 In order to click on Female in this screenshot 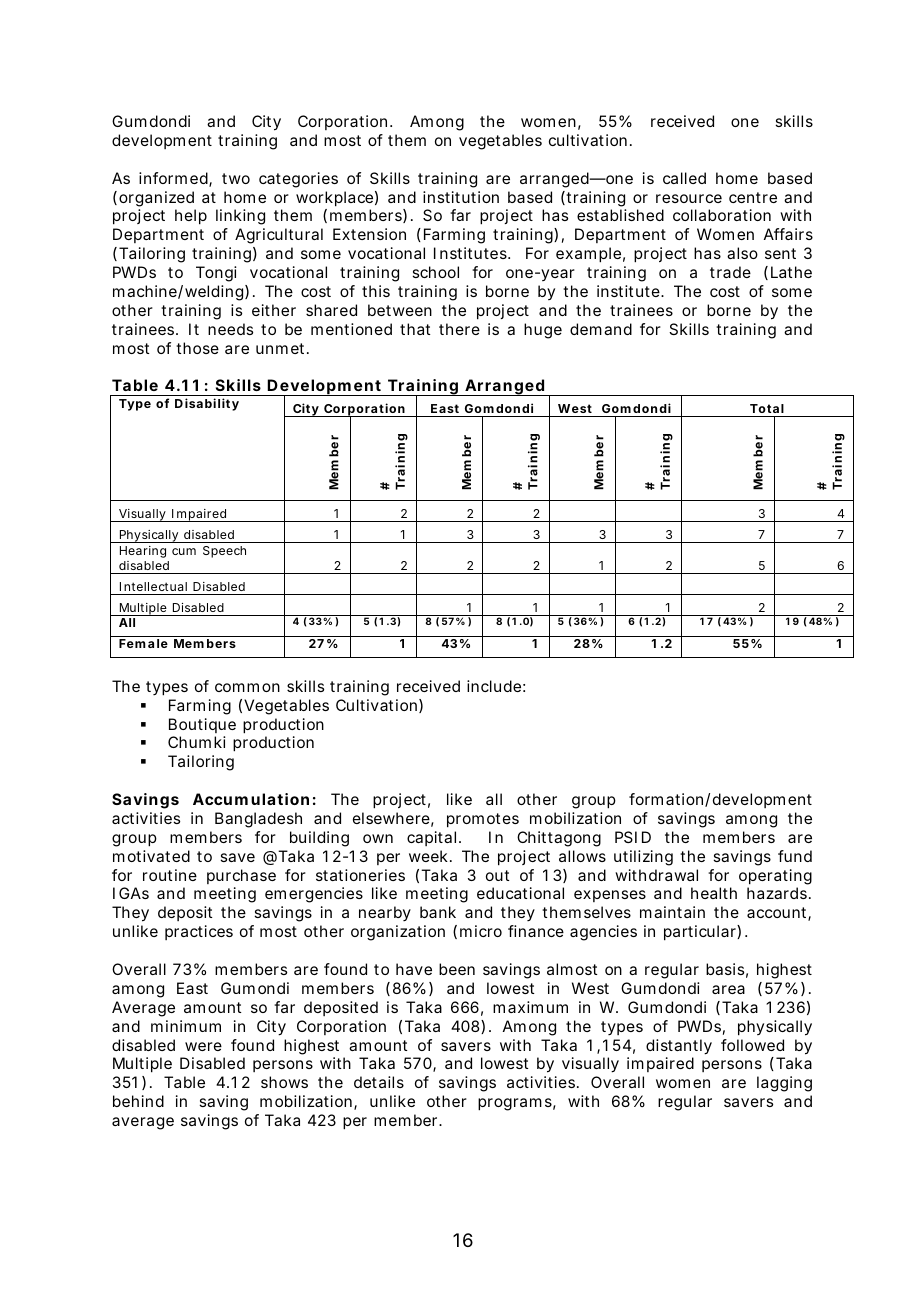, I will do `click(143, 643)`.
